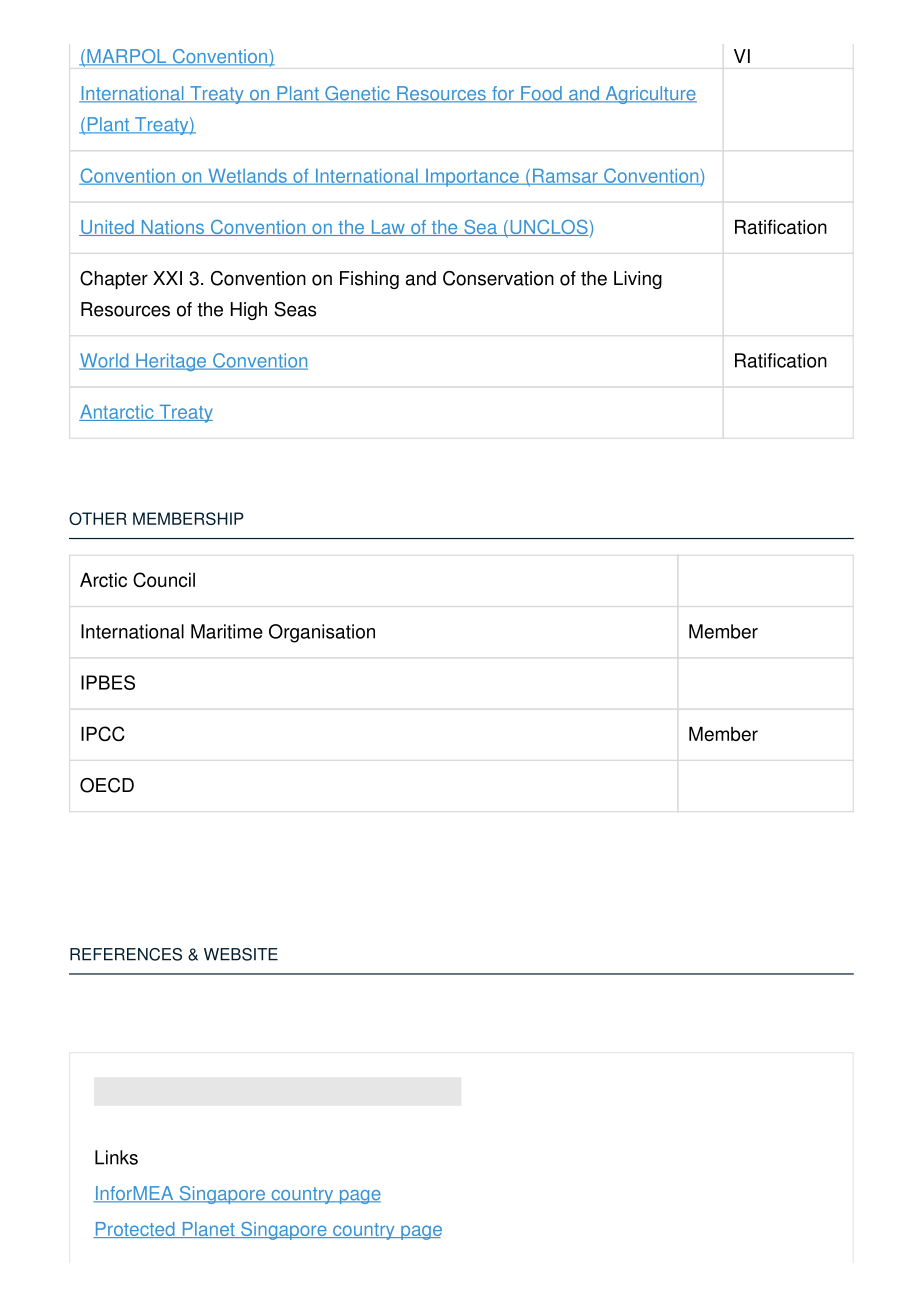 The width and height of the document is (924, 1308). I want to click on Food, so click(541, 94).
